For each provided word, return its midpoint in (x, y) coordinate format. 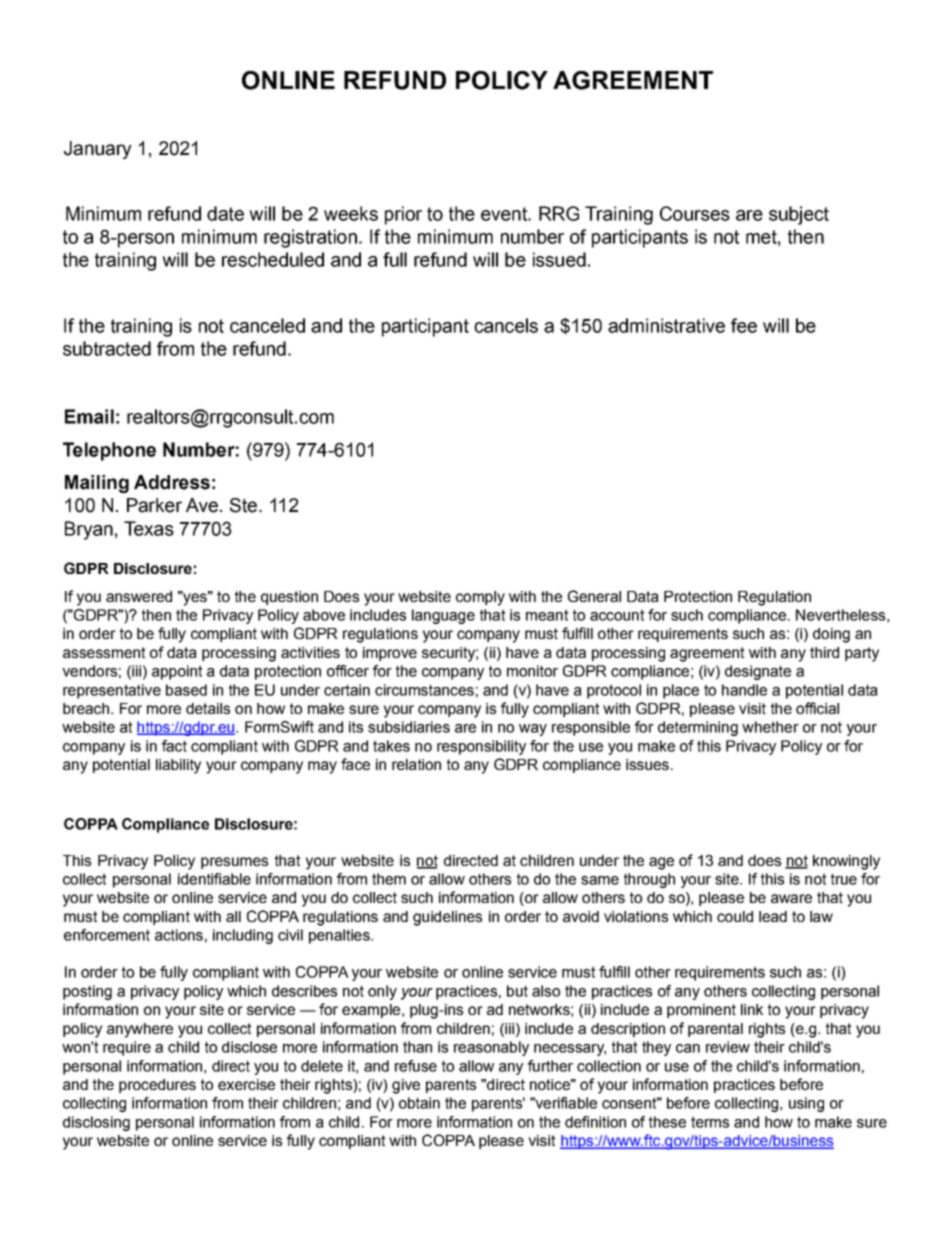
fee (744, 325)
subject (799, 215)
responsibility (481, 747)
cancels (506, 325)
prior (403, 215)
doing (831, 635)
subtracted (107, 348)
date (225, 213)
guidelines (447, 918)
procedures (157, 1086)
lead (773, 916)
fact (174, 746)
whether (770, 727)
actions (179, 935)
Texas (149, 528)
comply (480, 598)
